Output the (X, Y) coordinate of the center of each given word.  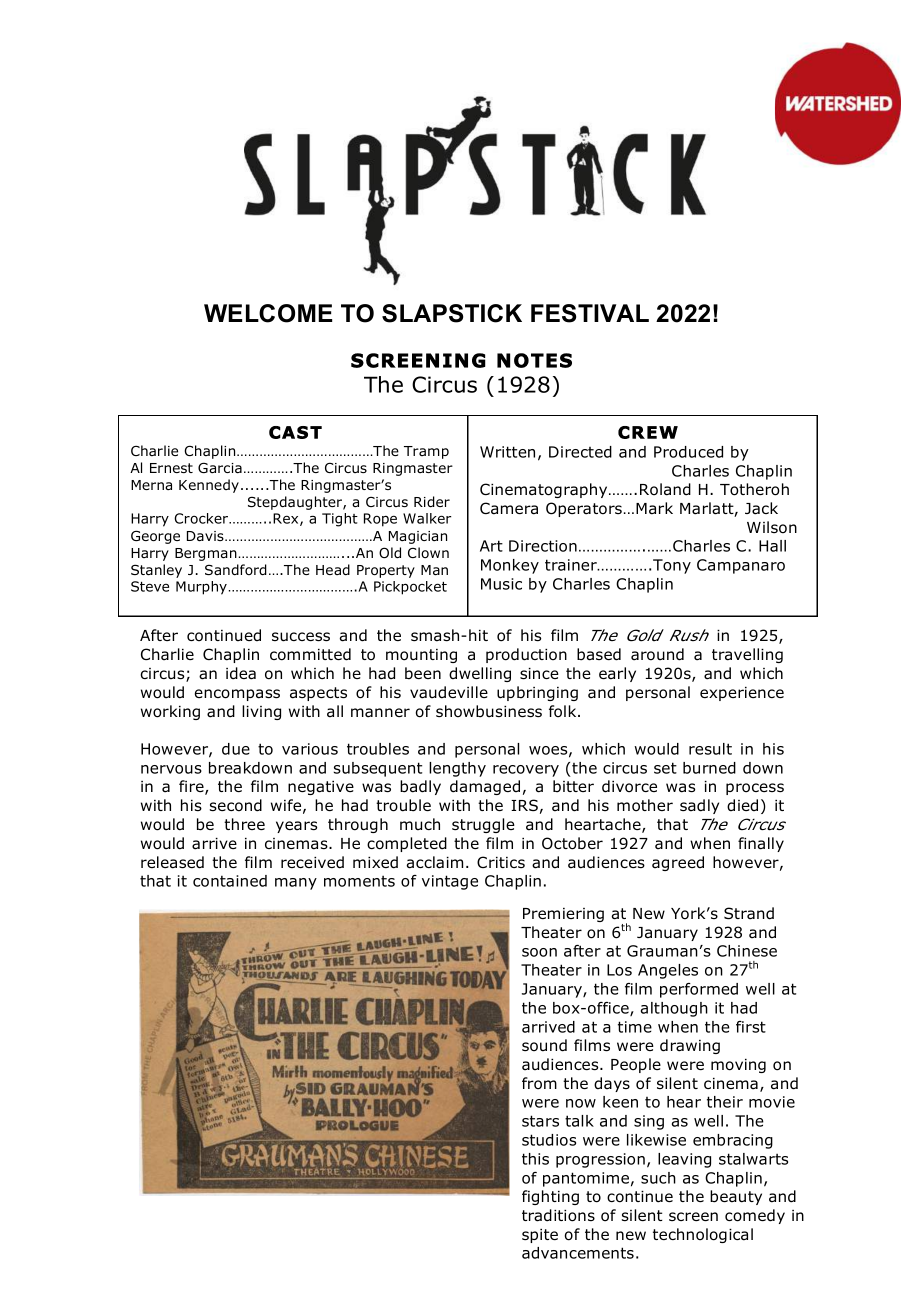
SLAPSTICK (452, 313)
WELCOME (268, 313)
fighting (550, 1197)
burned (709, 768)
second (236, 805)
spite (540, 1236)
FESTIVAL (590, 313)
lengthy (457, 769)
